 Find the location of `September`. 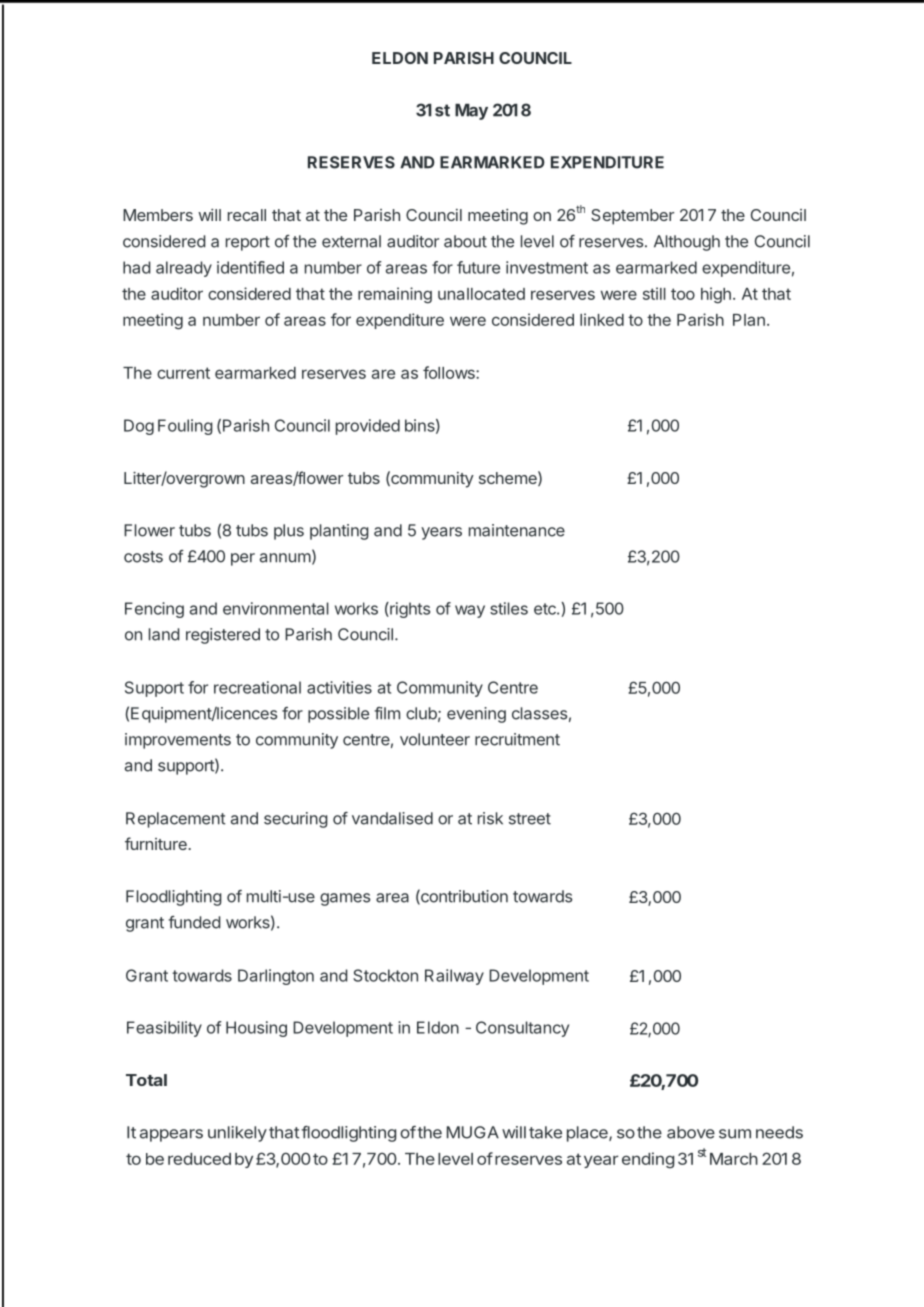

September is located at coordinates (632, 217).
